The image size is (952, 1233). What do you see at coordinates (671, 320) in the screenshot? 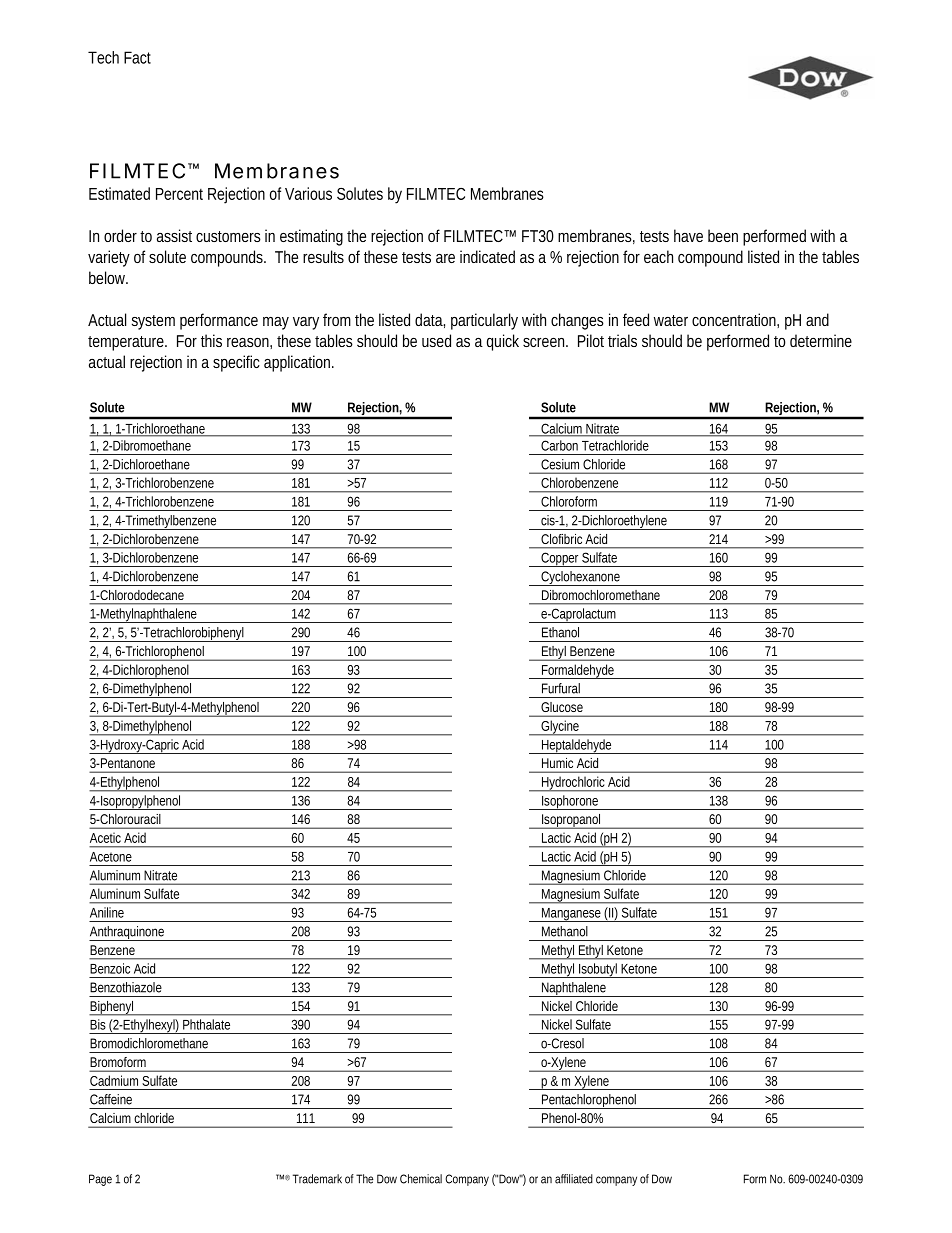
I see `water` at bounding box center [671, 320].
